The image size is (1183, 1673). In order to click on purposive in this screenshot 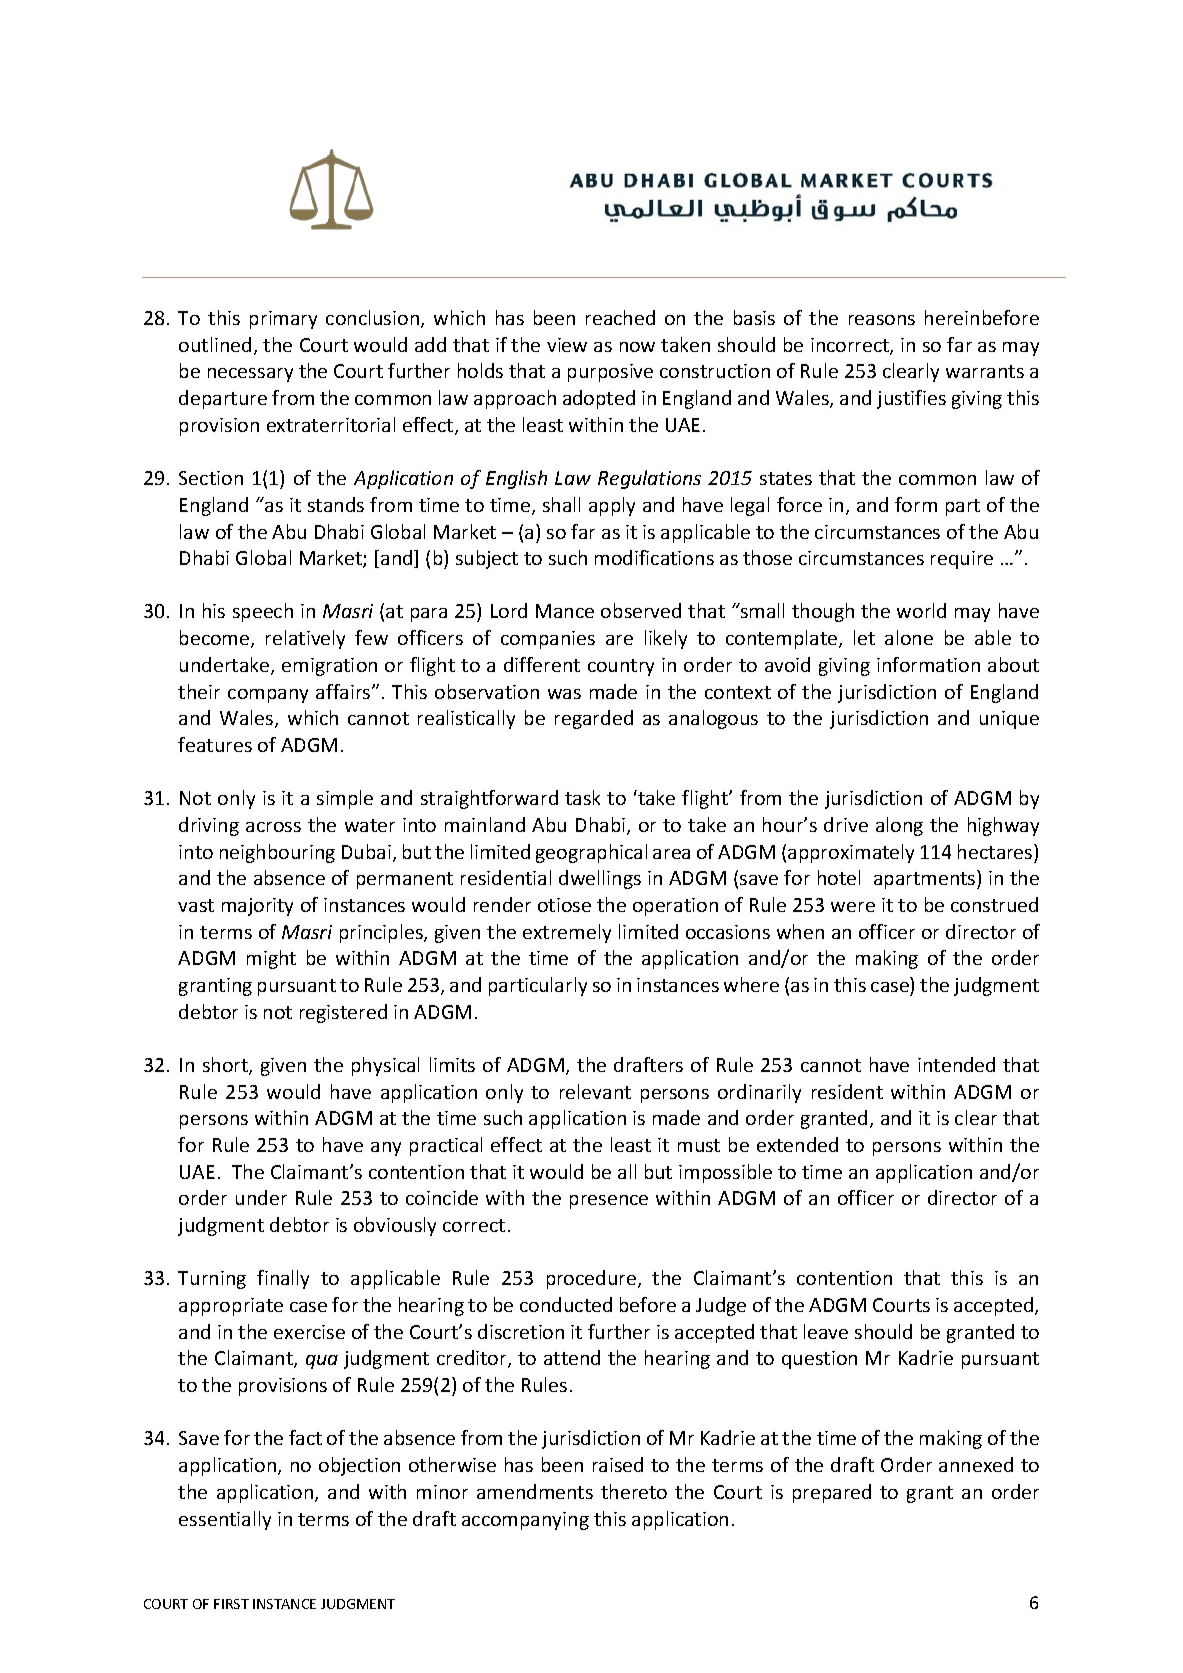, I will do `click(610, 373)`.
